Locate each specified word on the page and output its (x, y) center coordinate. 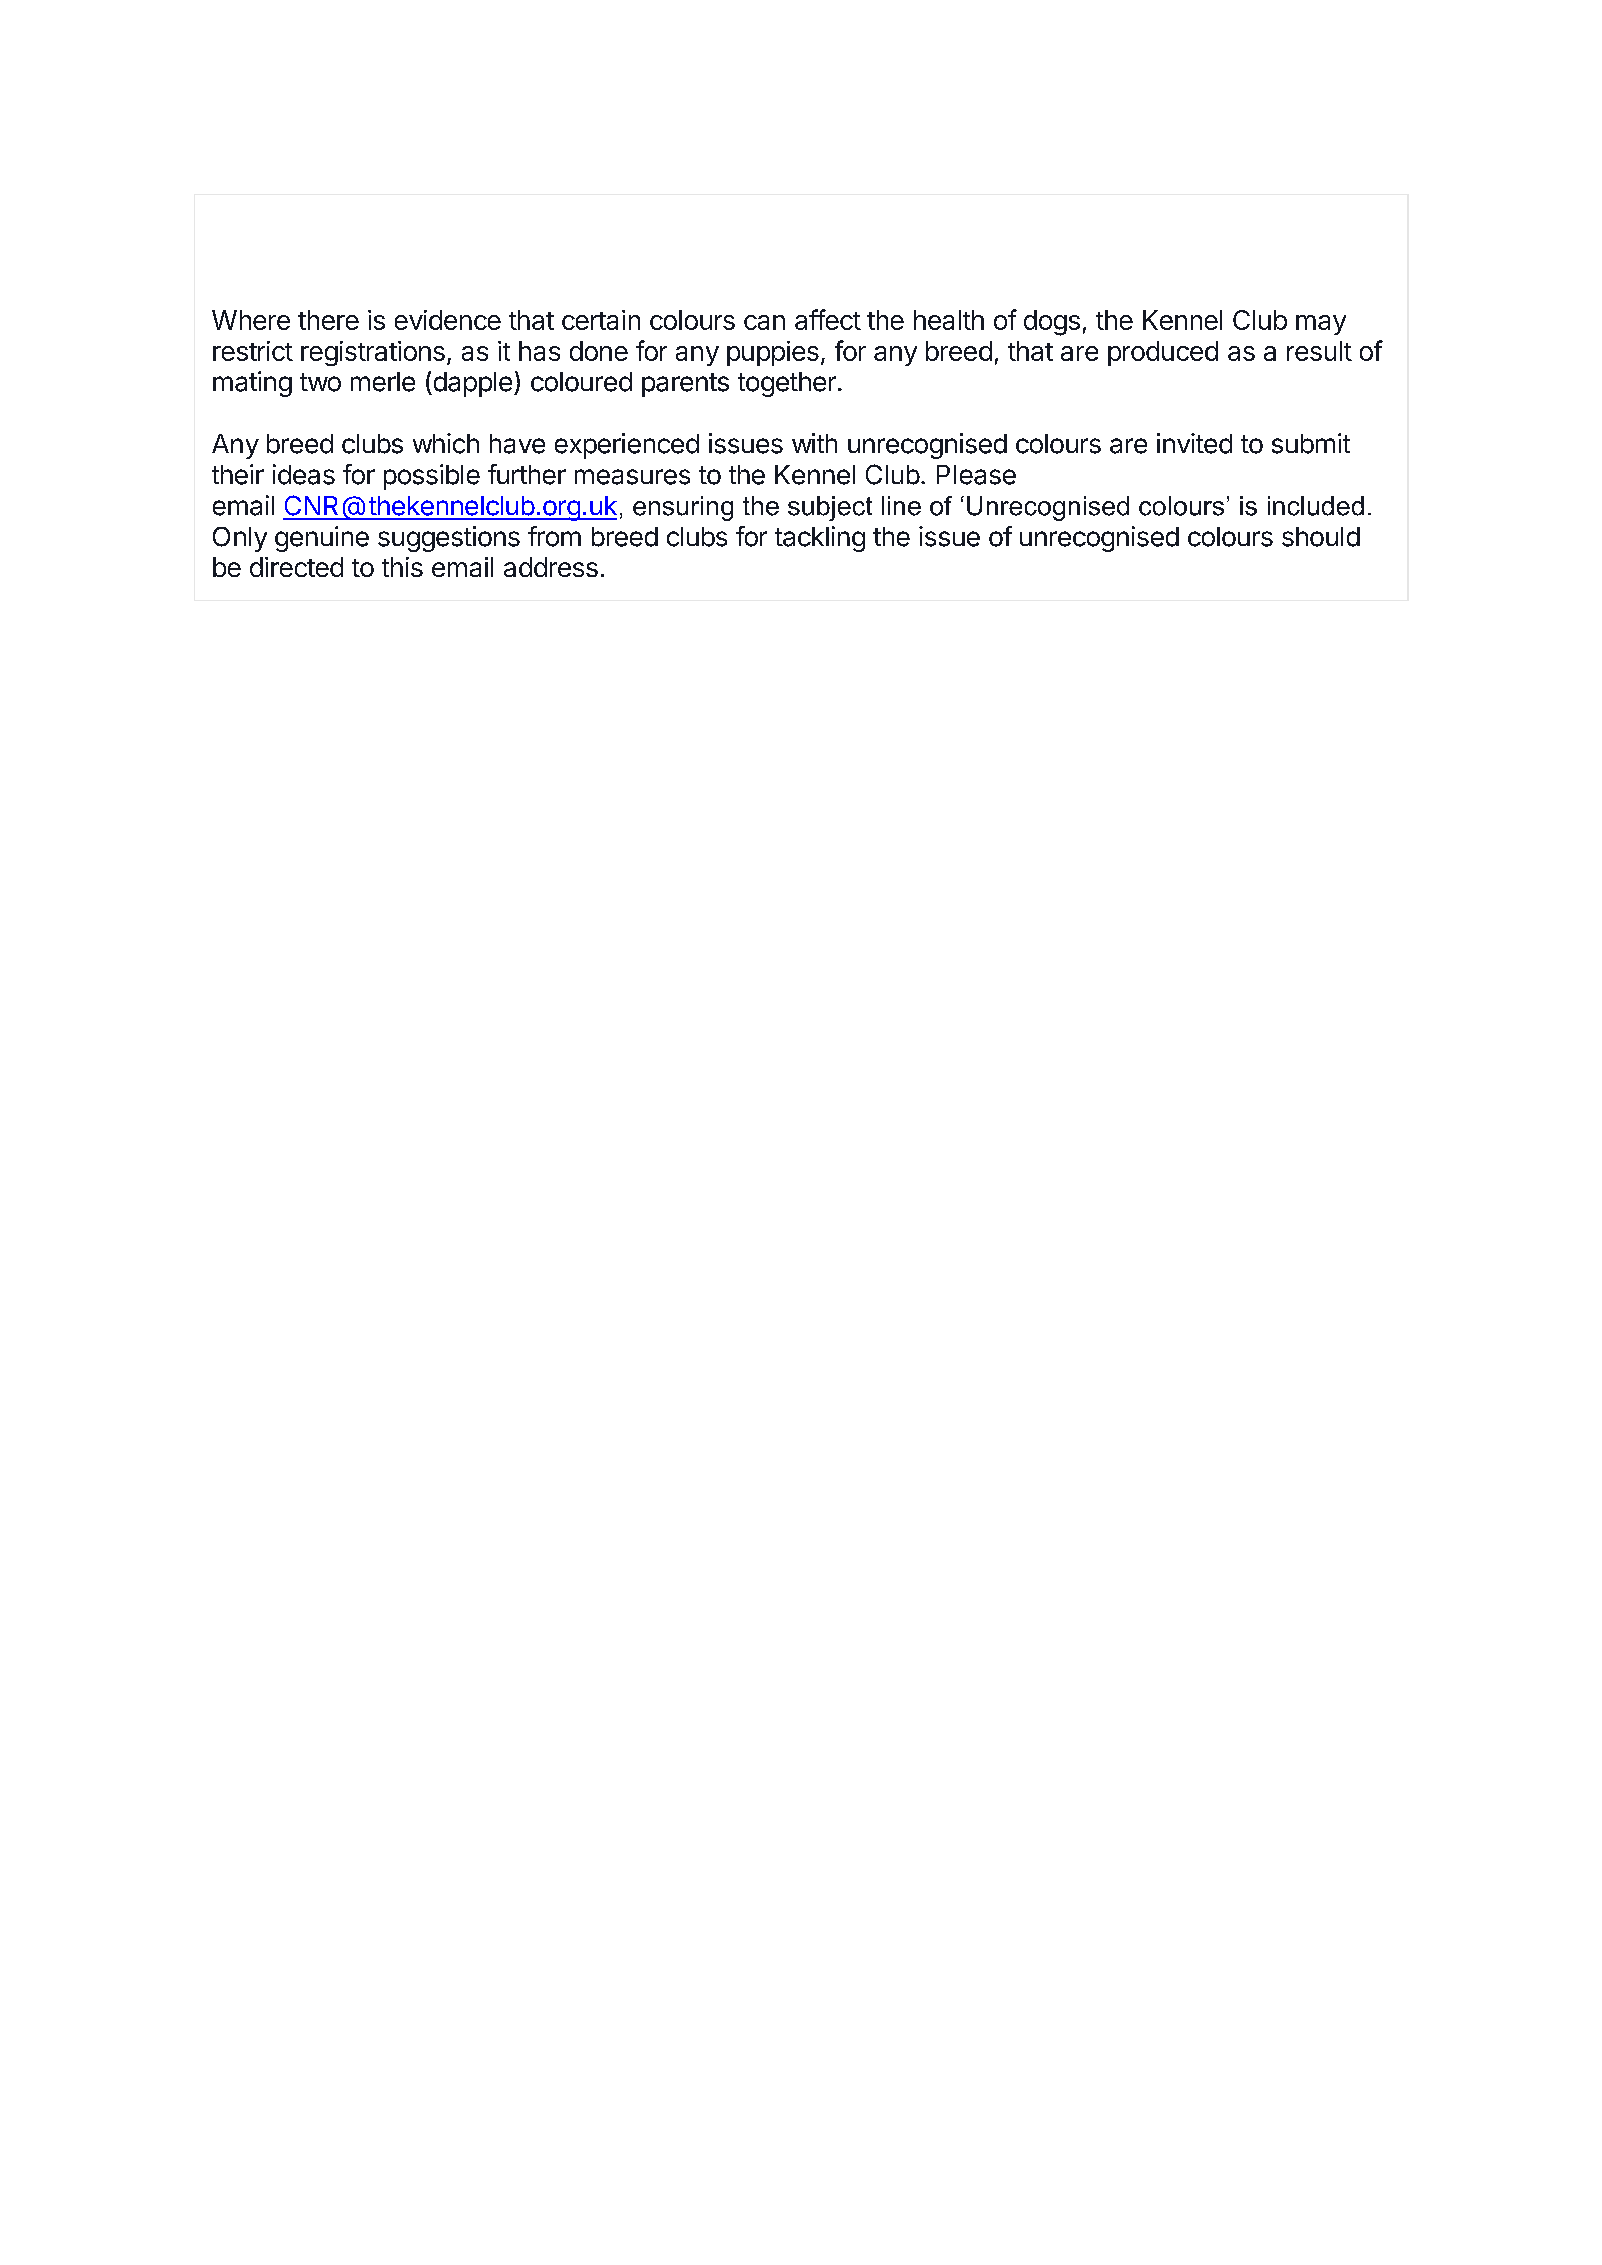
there (328, 320)
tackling (820, 539)
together (787, 384)
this (402, 567)
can (764, 322)
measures (632, 477)
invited (1194, 443)
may (1321, 325)
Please (976, 475)
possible (432, 477)
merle (383, 382)
